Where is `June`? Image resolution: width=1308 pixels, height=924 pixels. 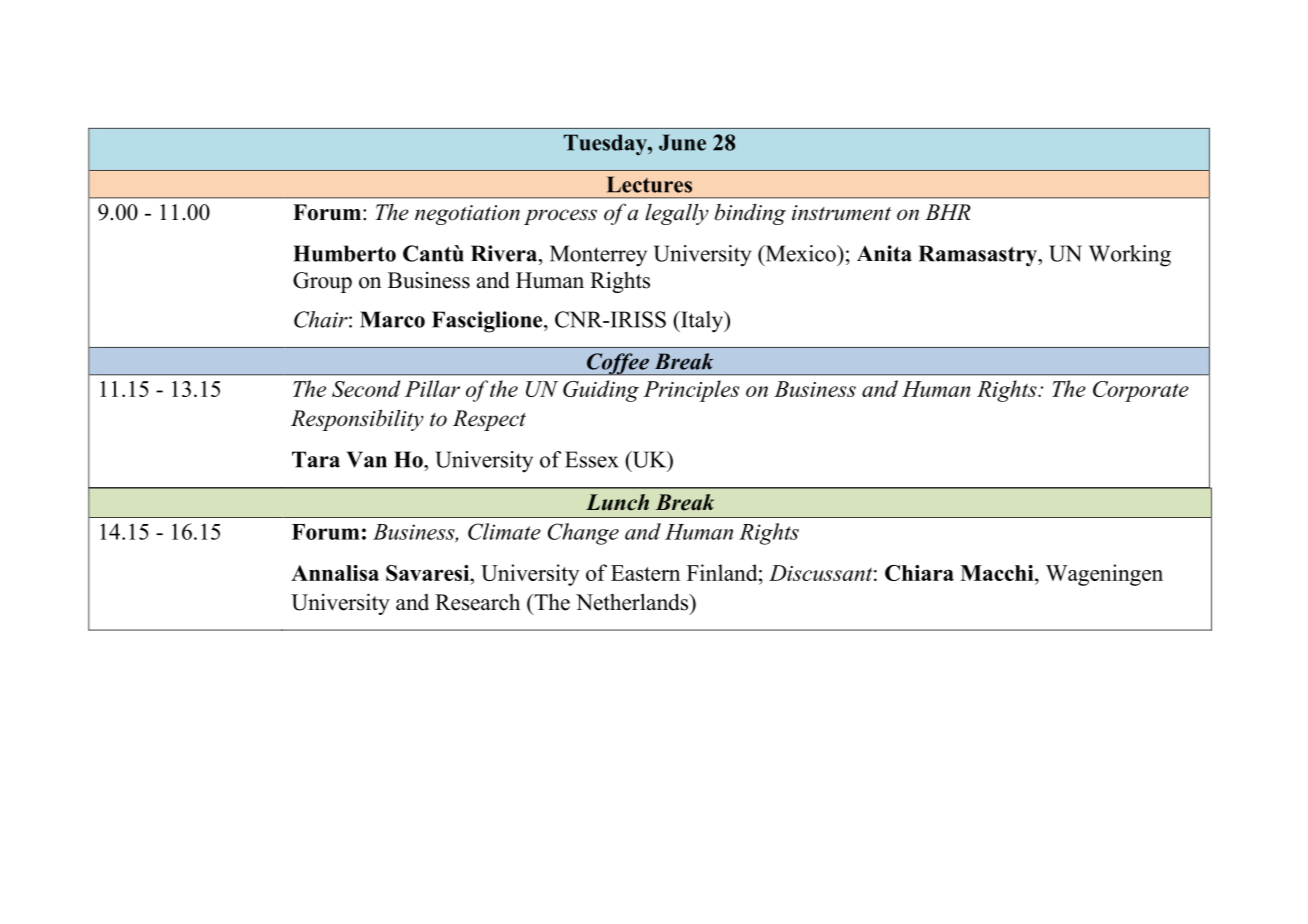 June is located at coordinates (682, 142).
